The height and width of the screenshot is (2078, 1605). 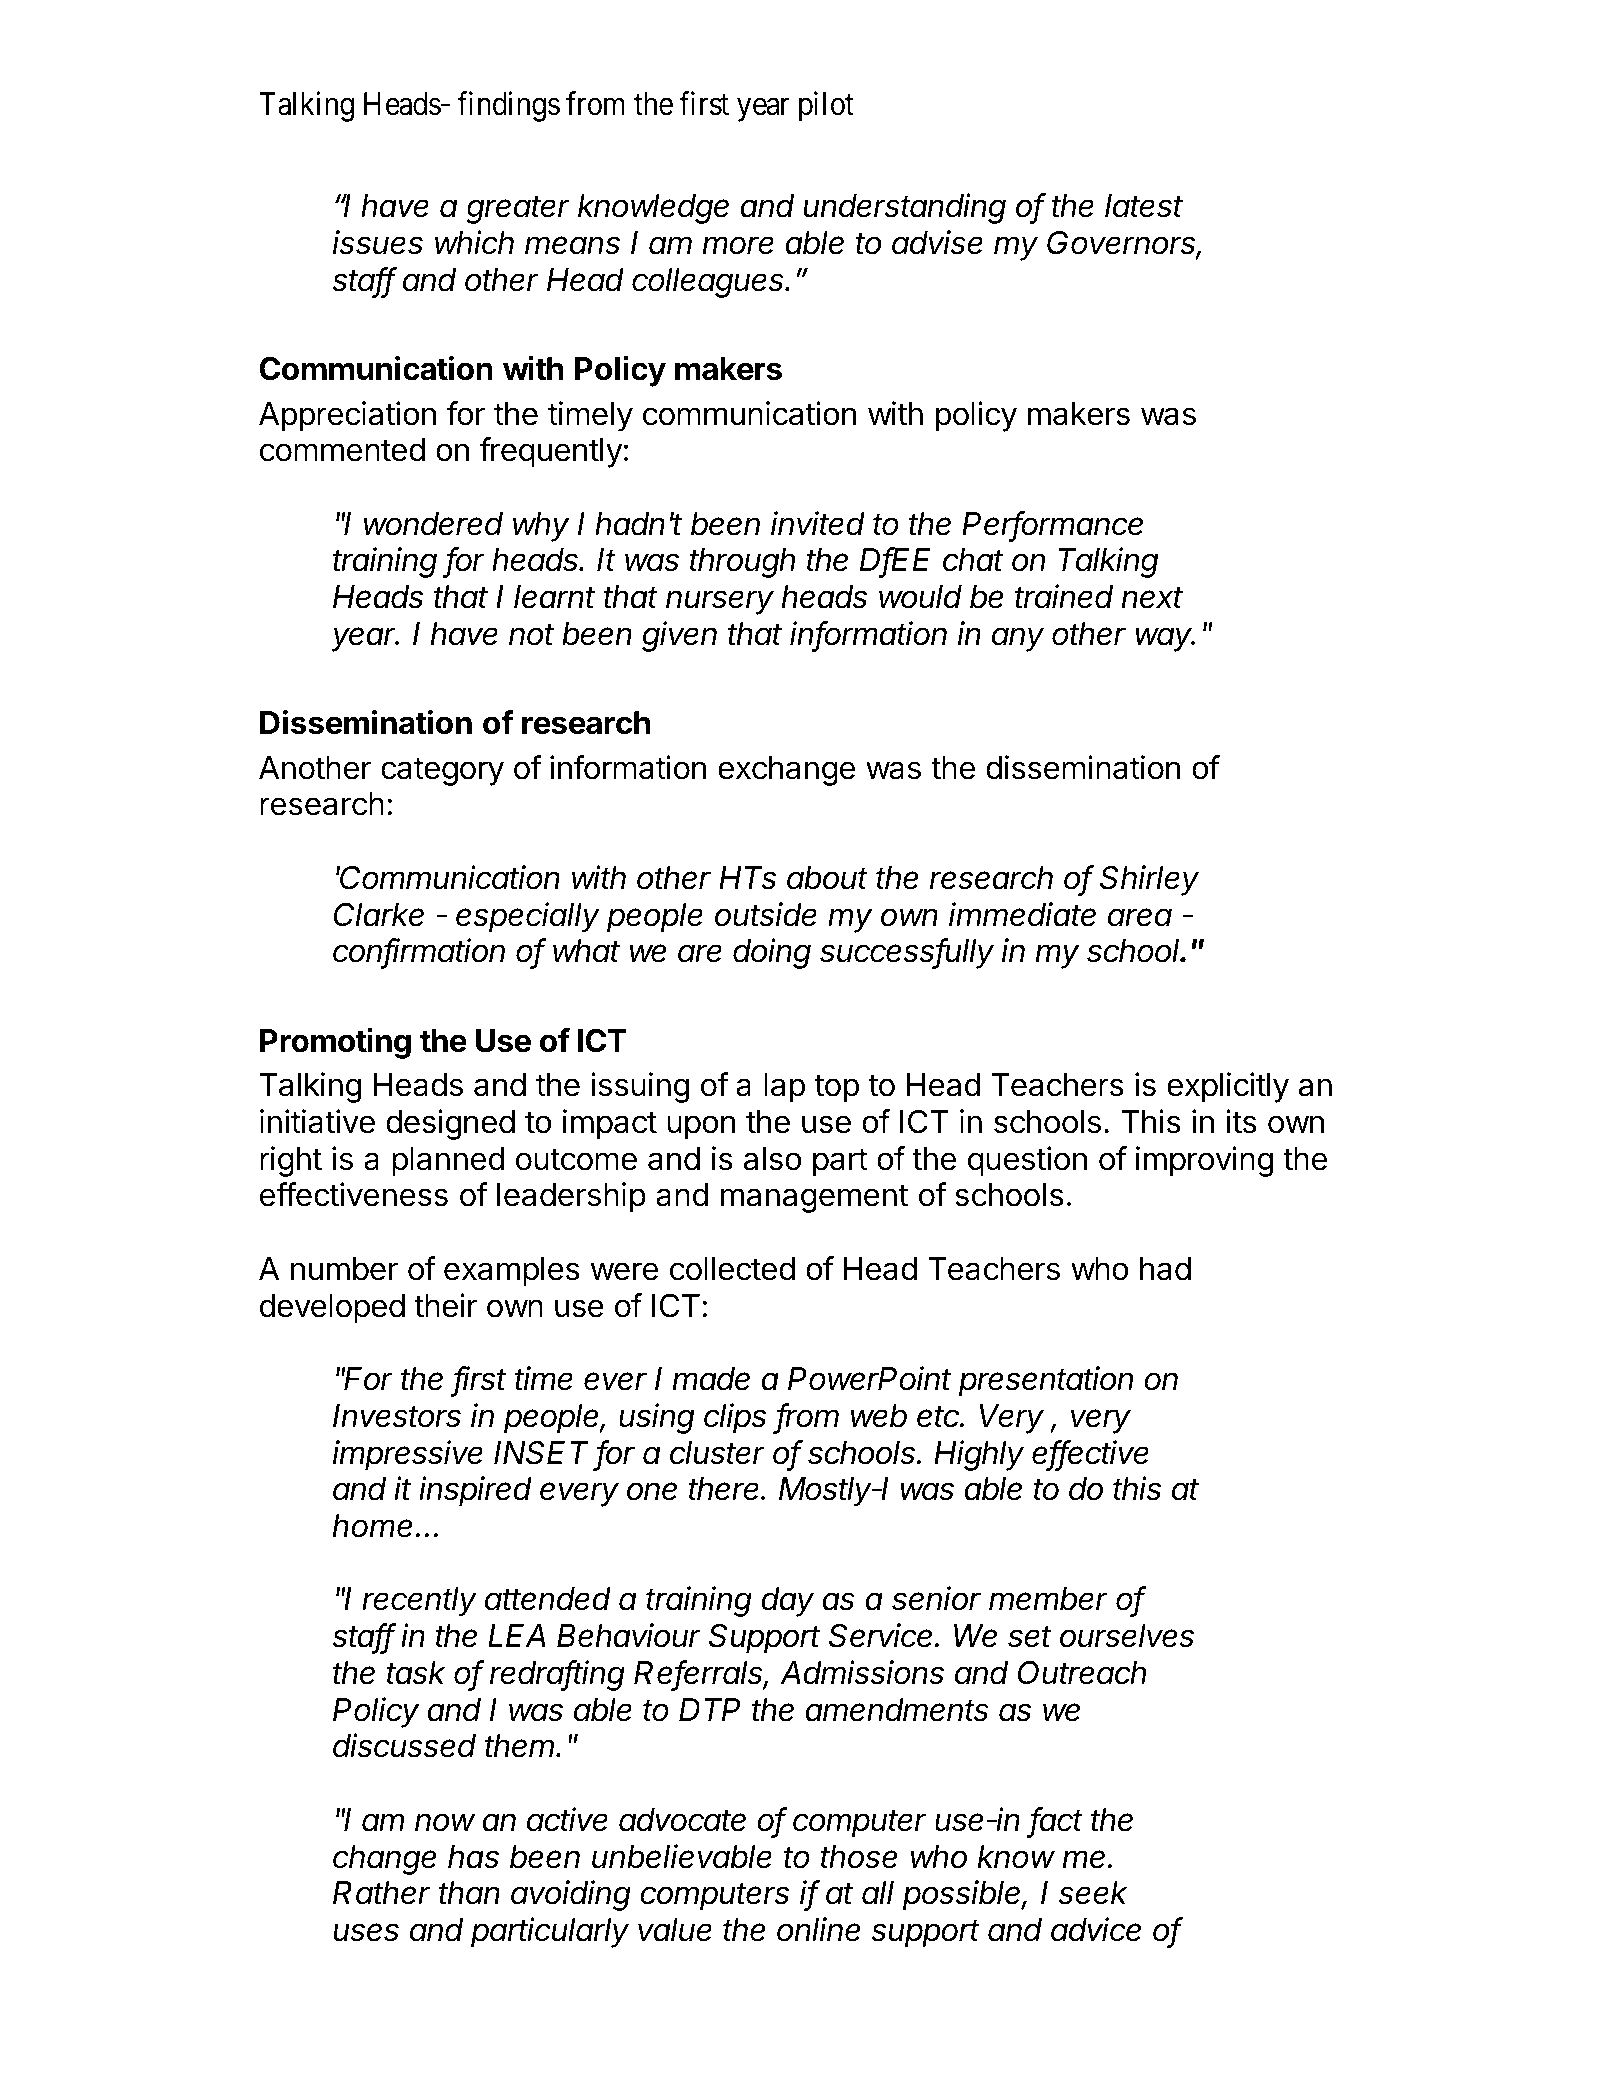 I want to click on online, so click(x=819, y=1929).
